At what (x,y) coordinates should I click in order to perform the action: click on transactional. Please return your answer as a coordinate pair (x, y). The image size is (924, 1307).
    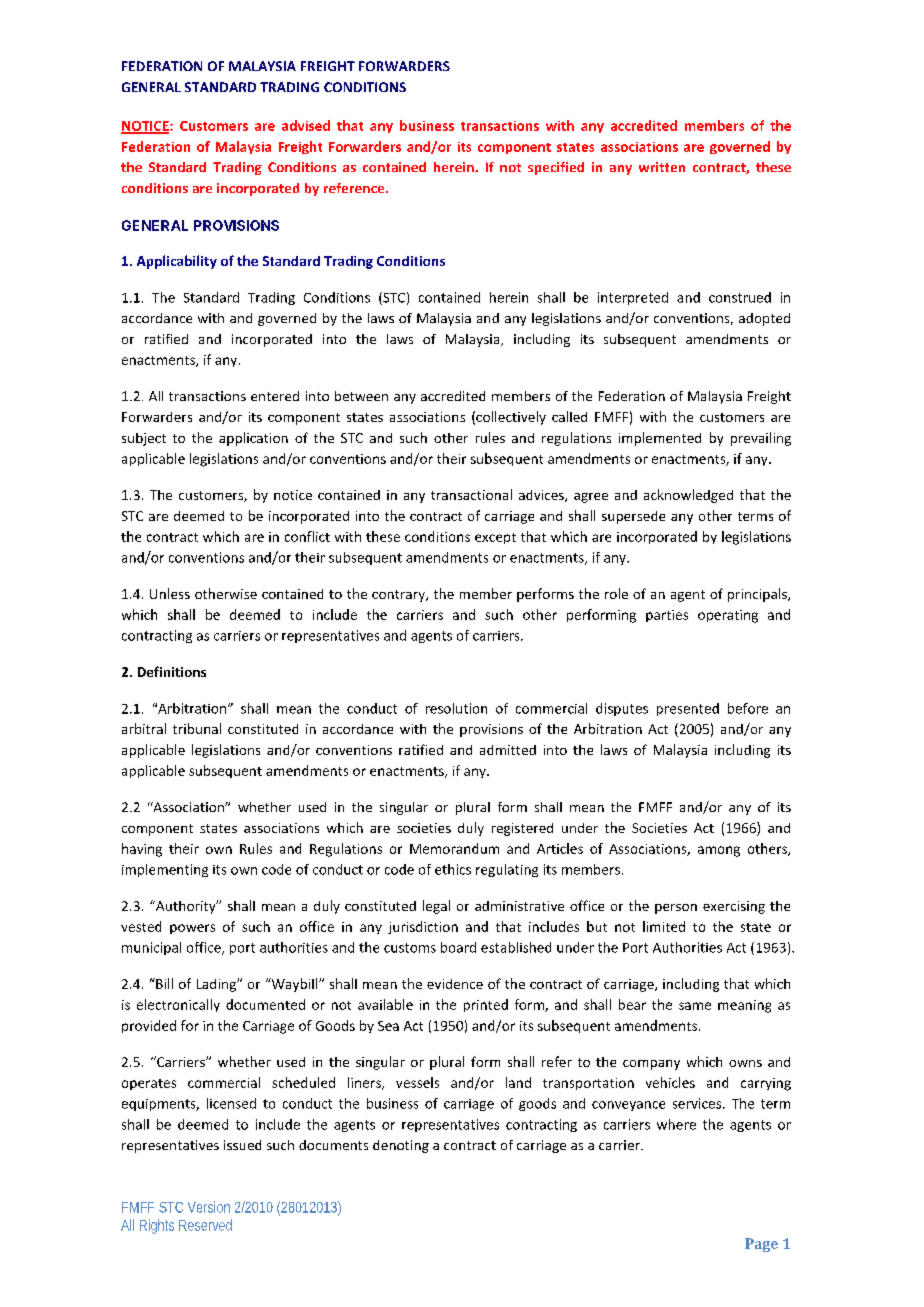
    Looking at the image, I should click on (471, 494).
